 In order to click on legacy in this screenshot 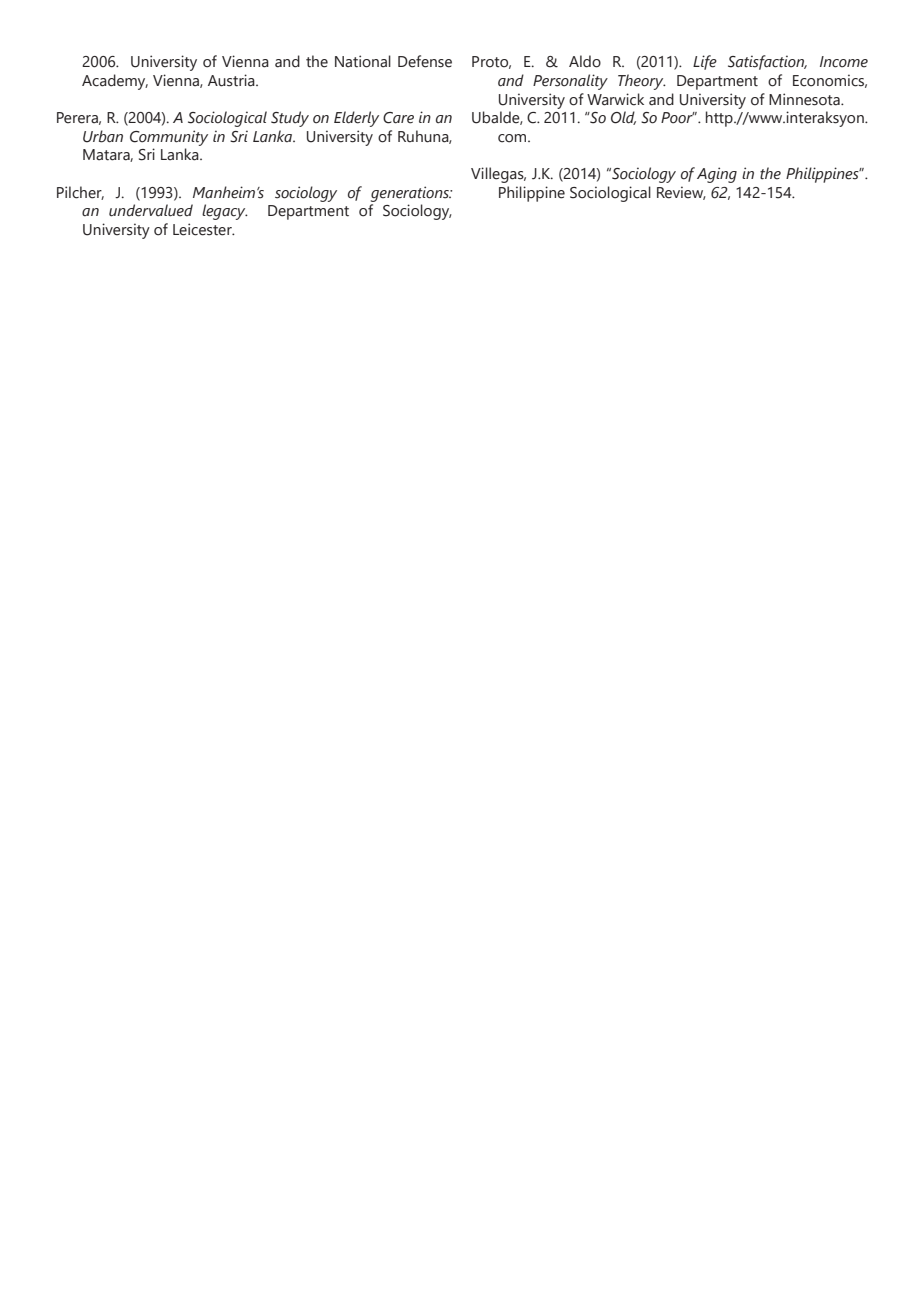, I will do `click(225, 212)`.
